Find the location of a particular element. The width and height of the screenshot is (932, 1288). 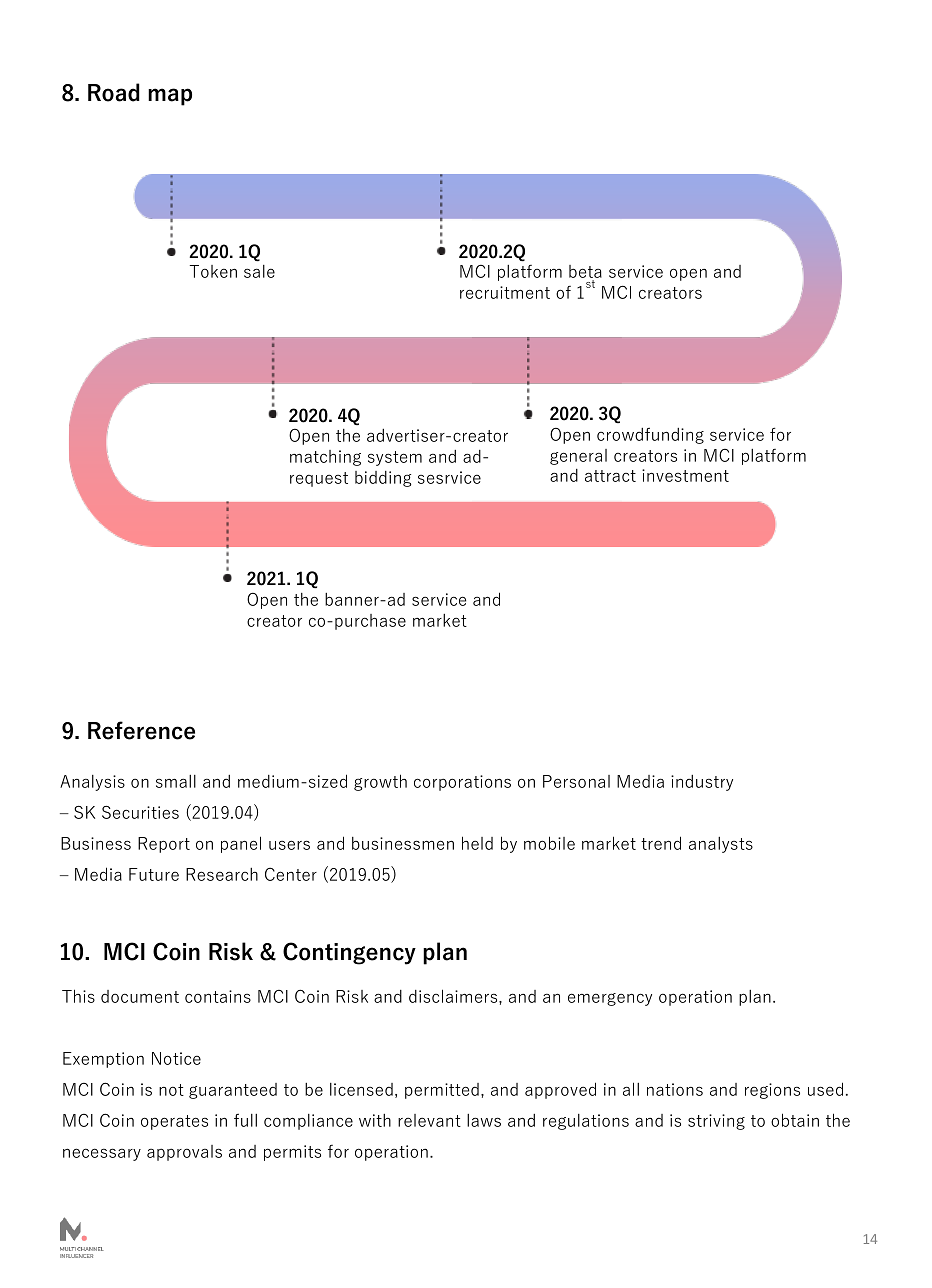

Future is located at coordinates (154, 874).
